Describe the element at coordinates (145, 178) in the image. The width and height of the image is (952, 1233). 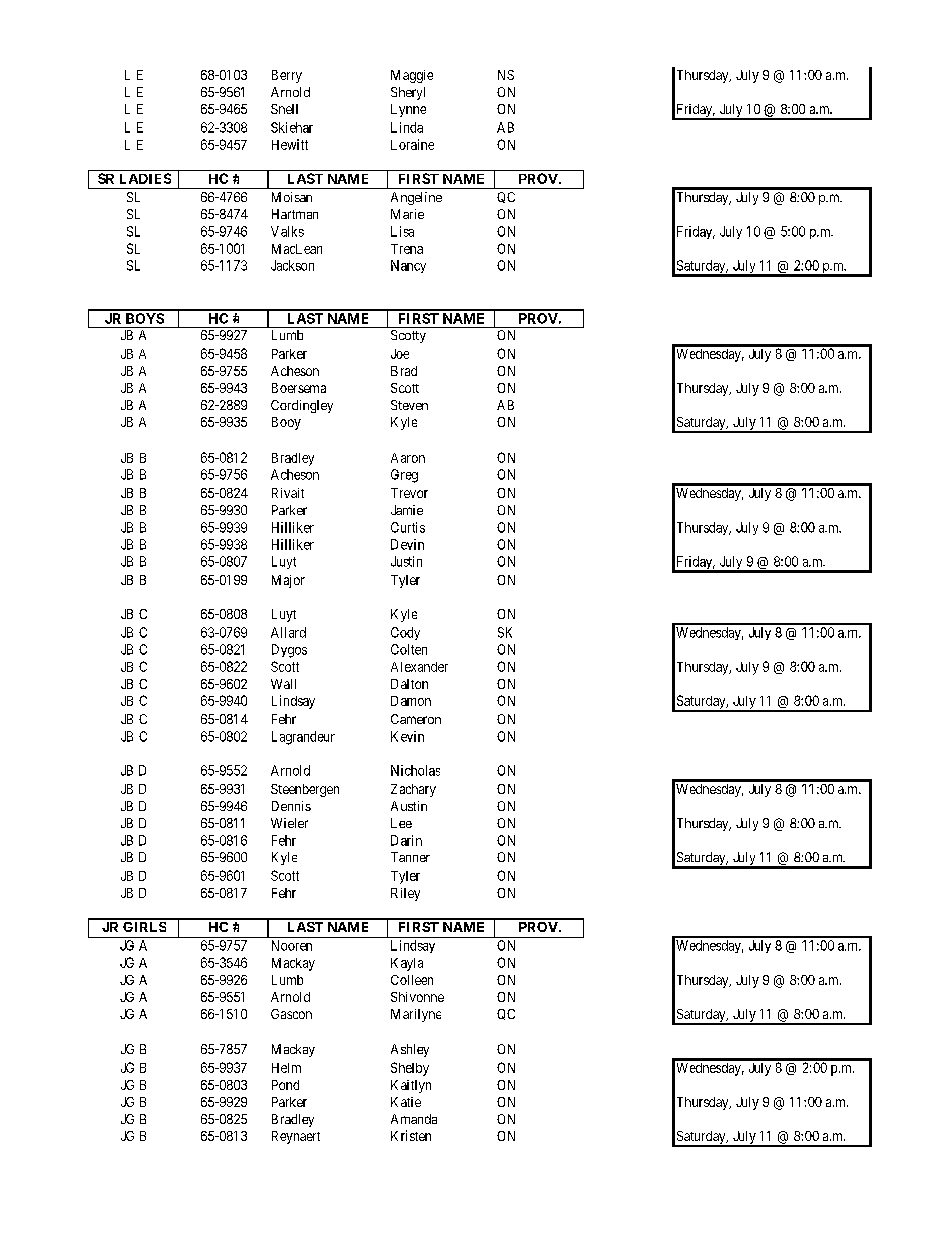
I see `LADIES` at that location.
